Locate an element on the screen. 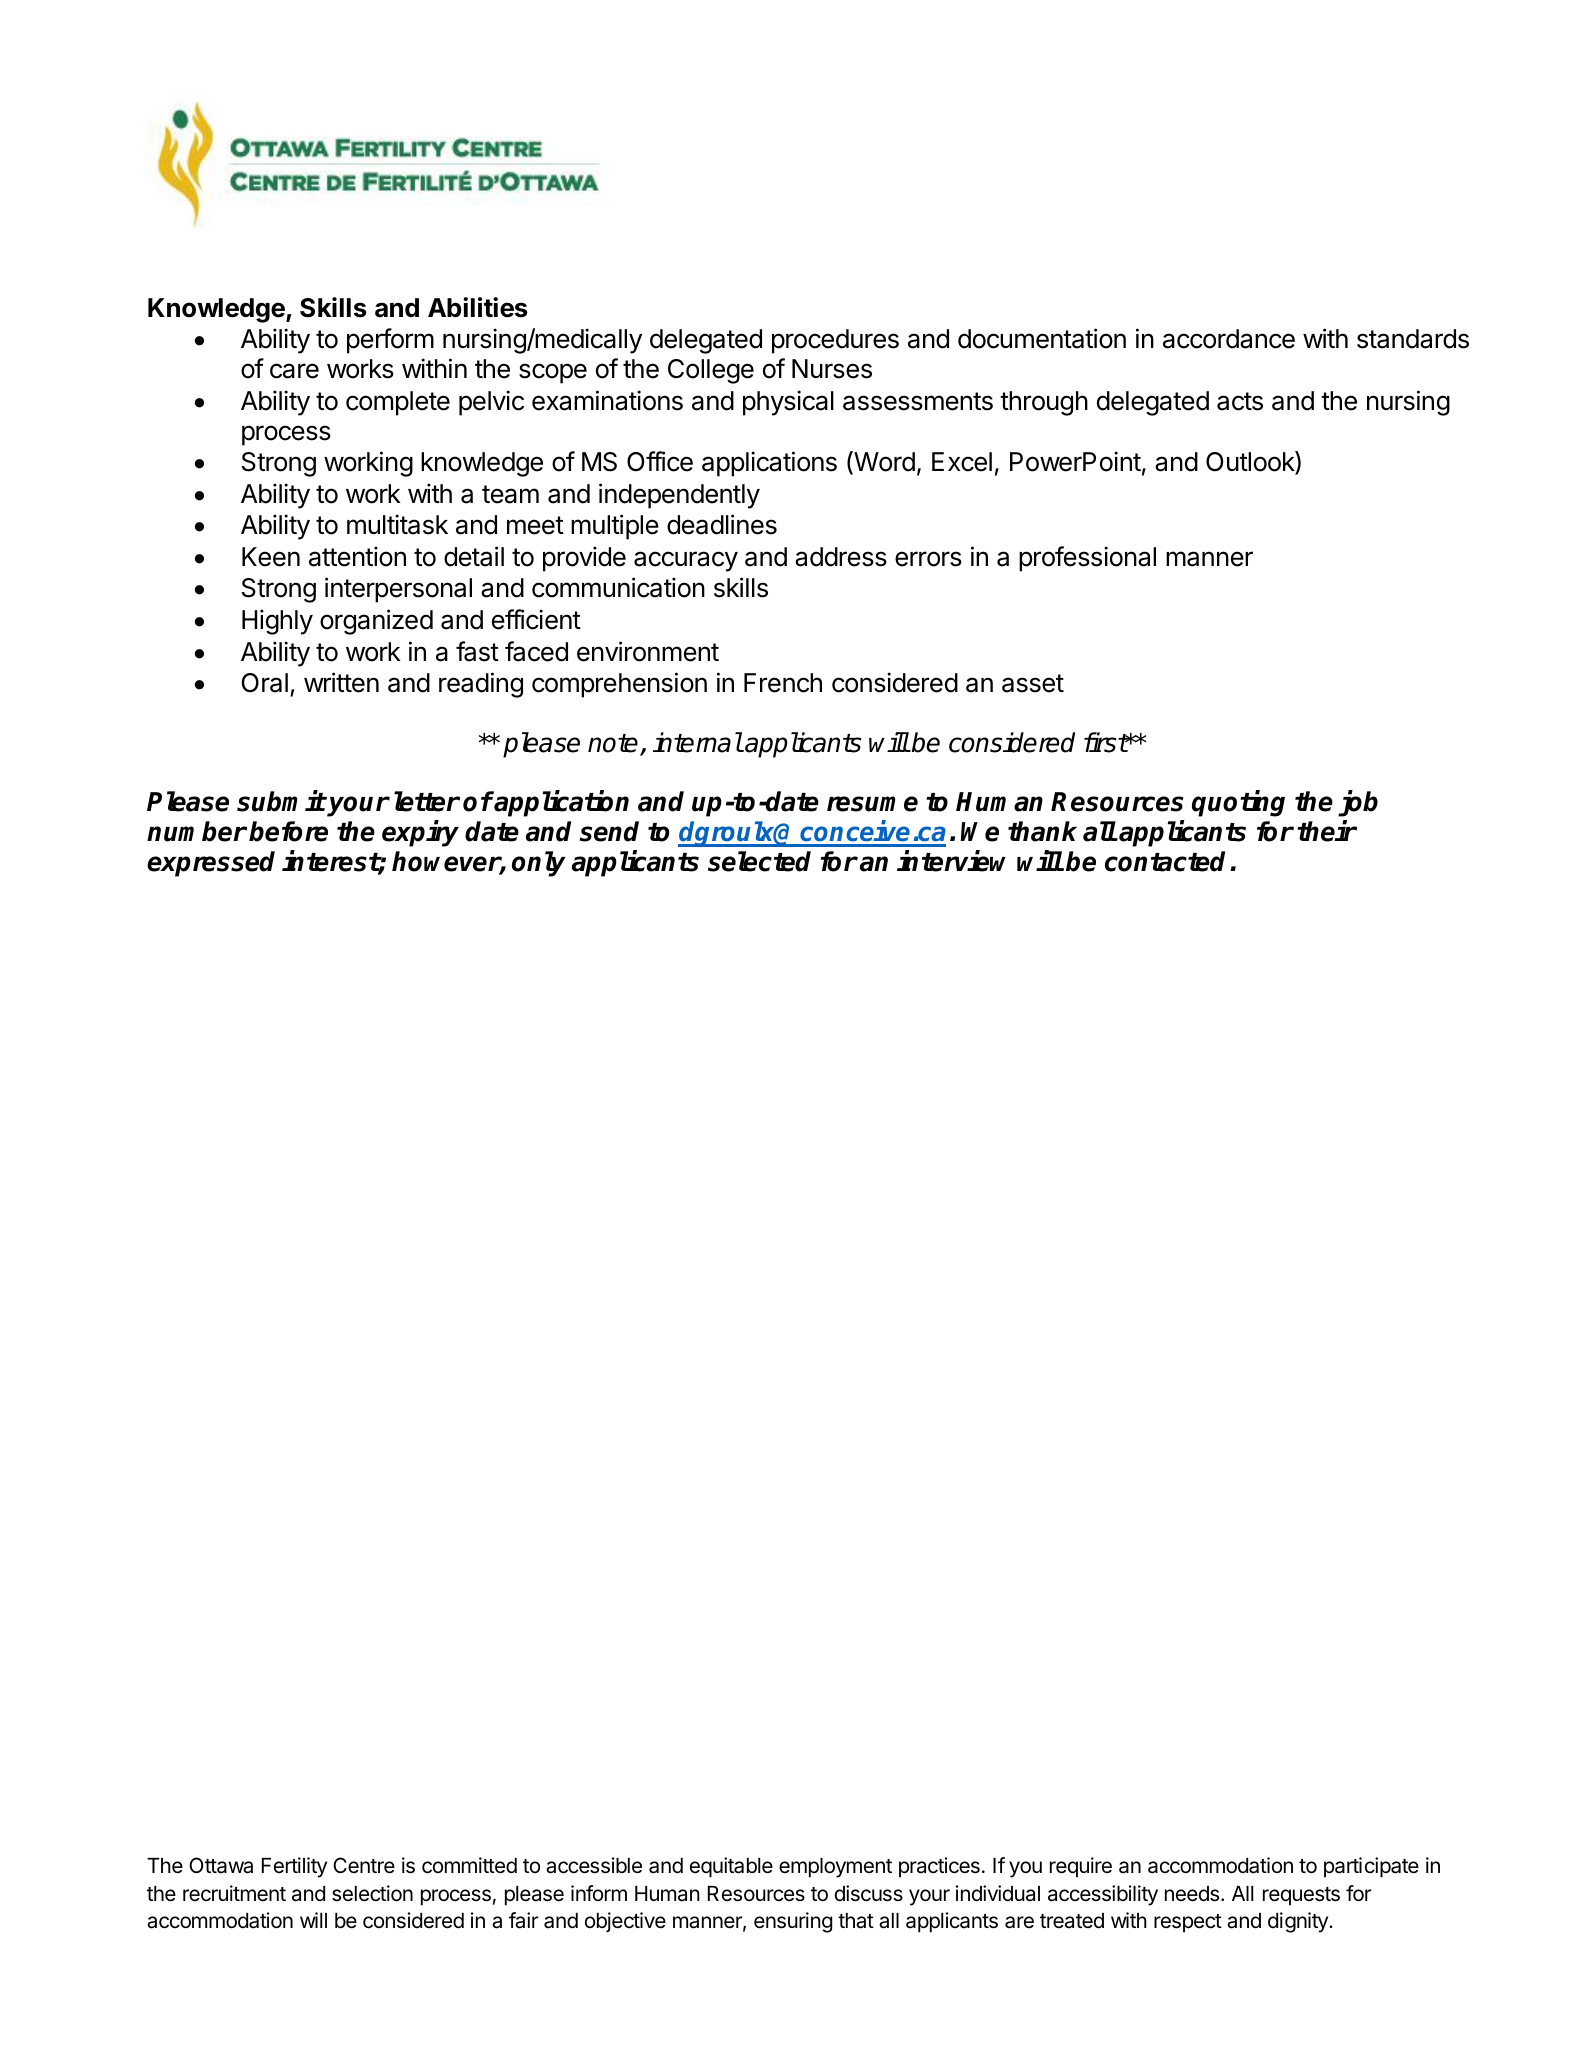  contacted is located at coordinates (1165, 861).
